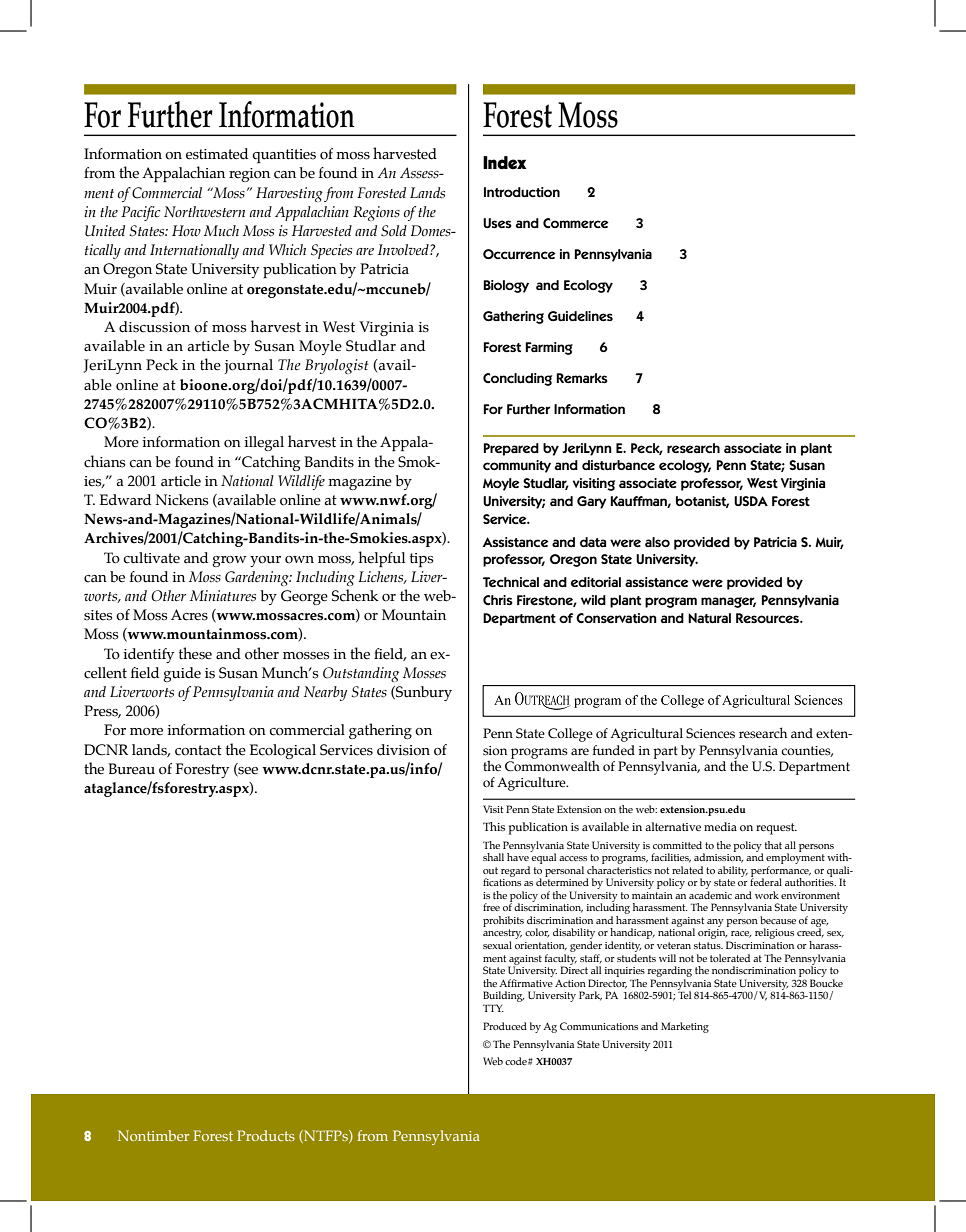  I want to click on academic, so click(710, 895).
